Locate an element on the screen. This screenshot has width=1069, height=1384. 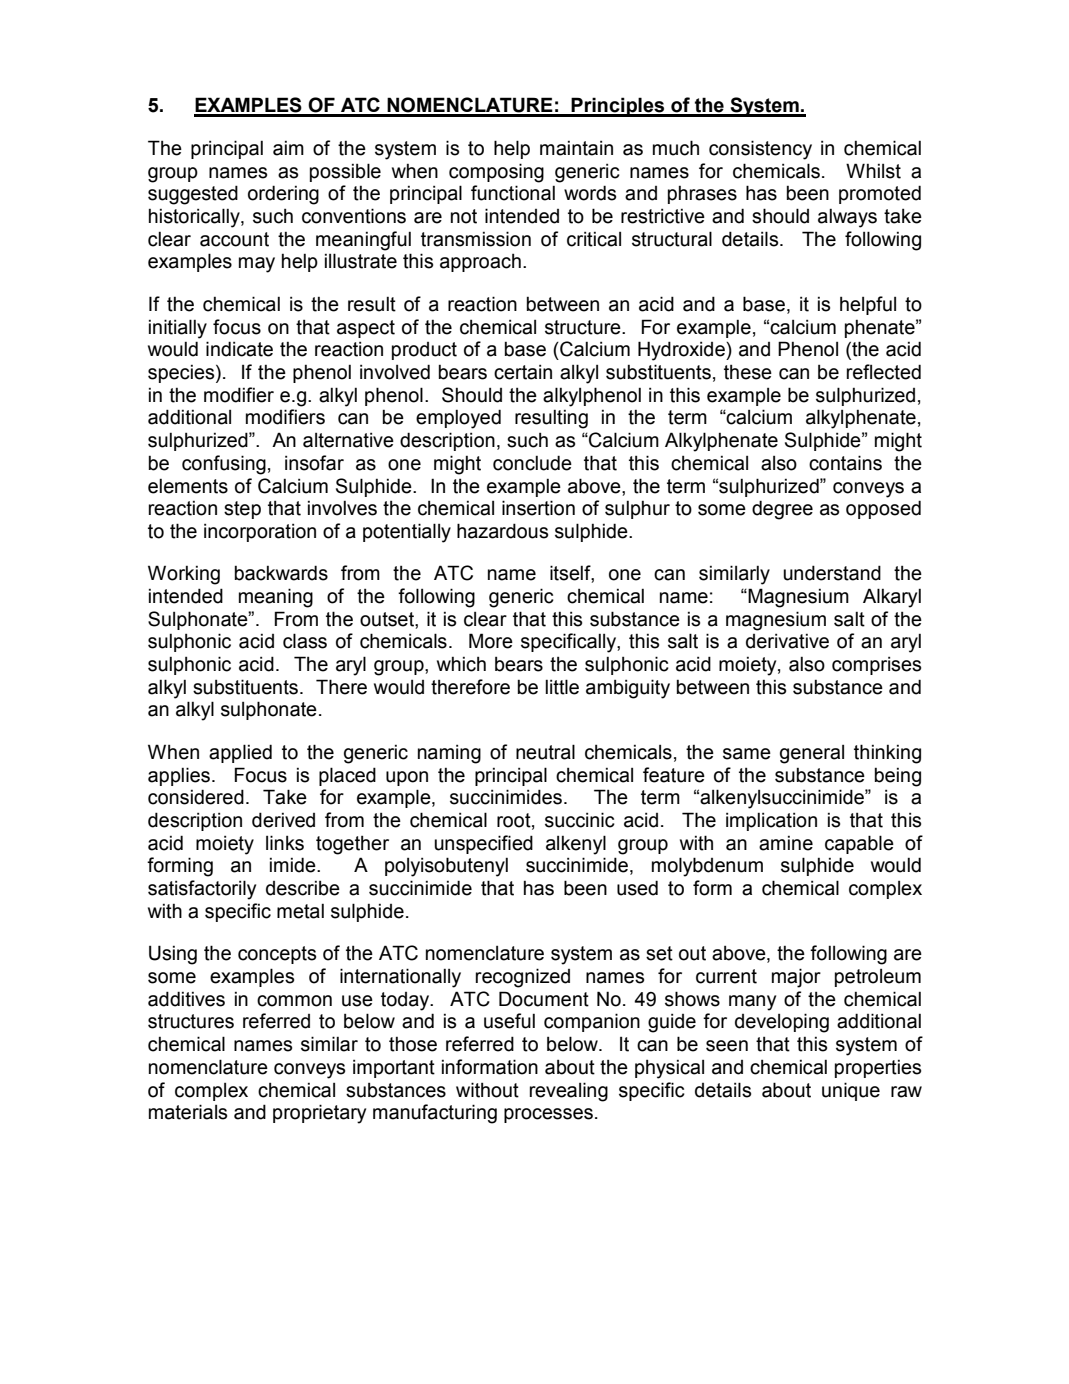
applied is located at coordinates (240, 753).
